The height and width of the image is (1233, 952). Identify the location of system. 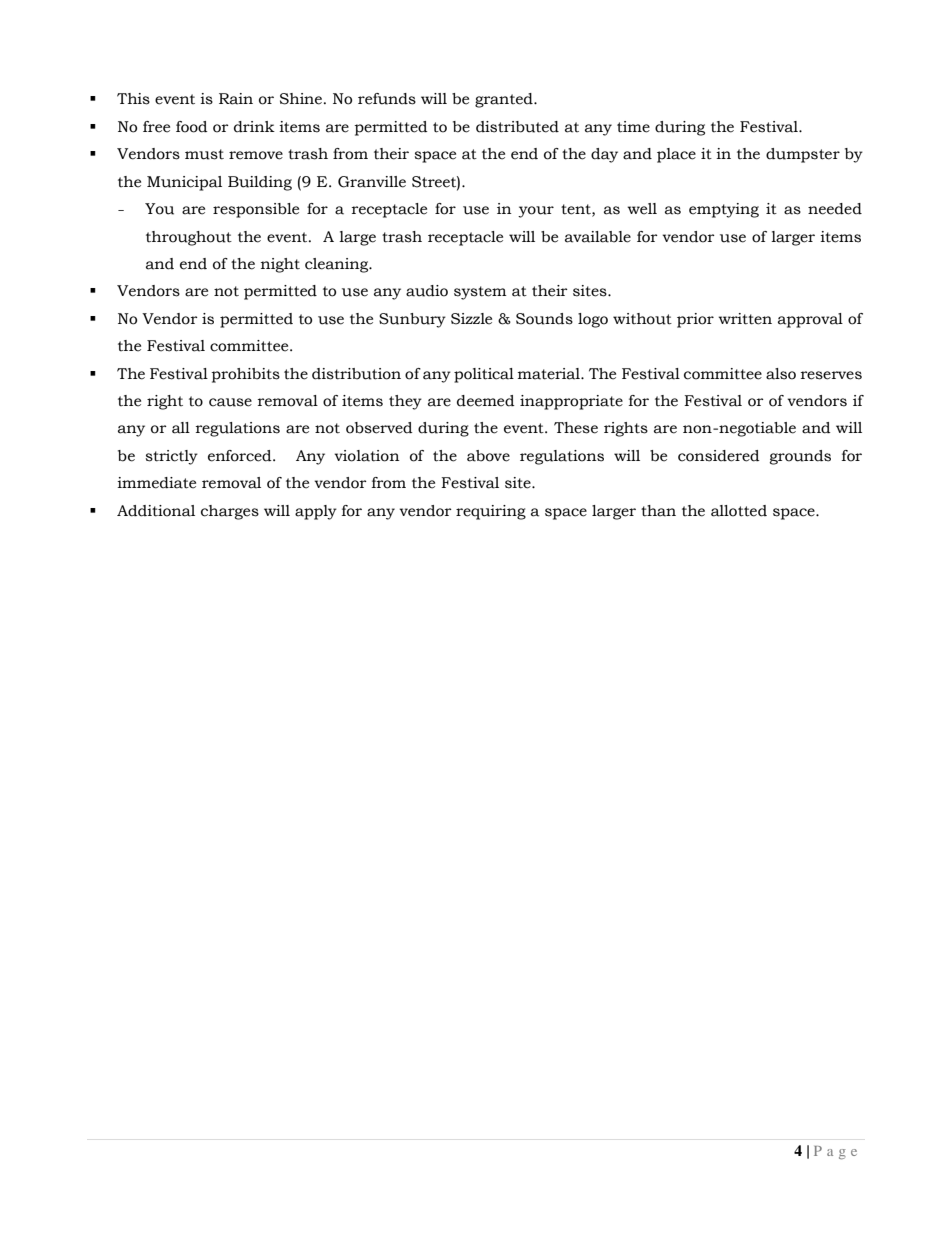
(480, 293).
